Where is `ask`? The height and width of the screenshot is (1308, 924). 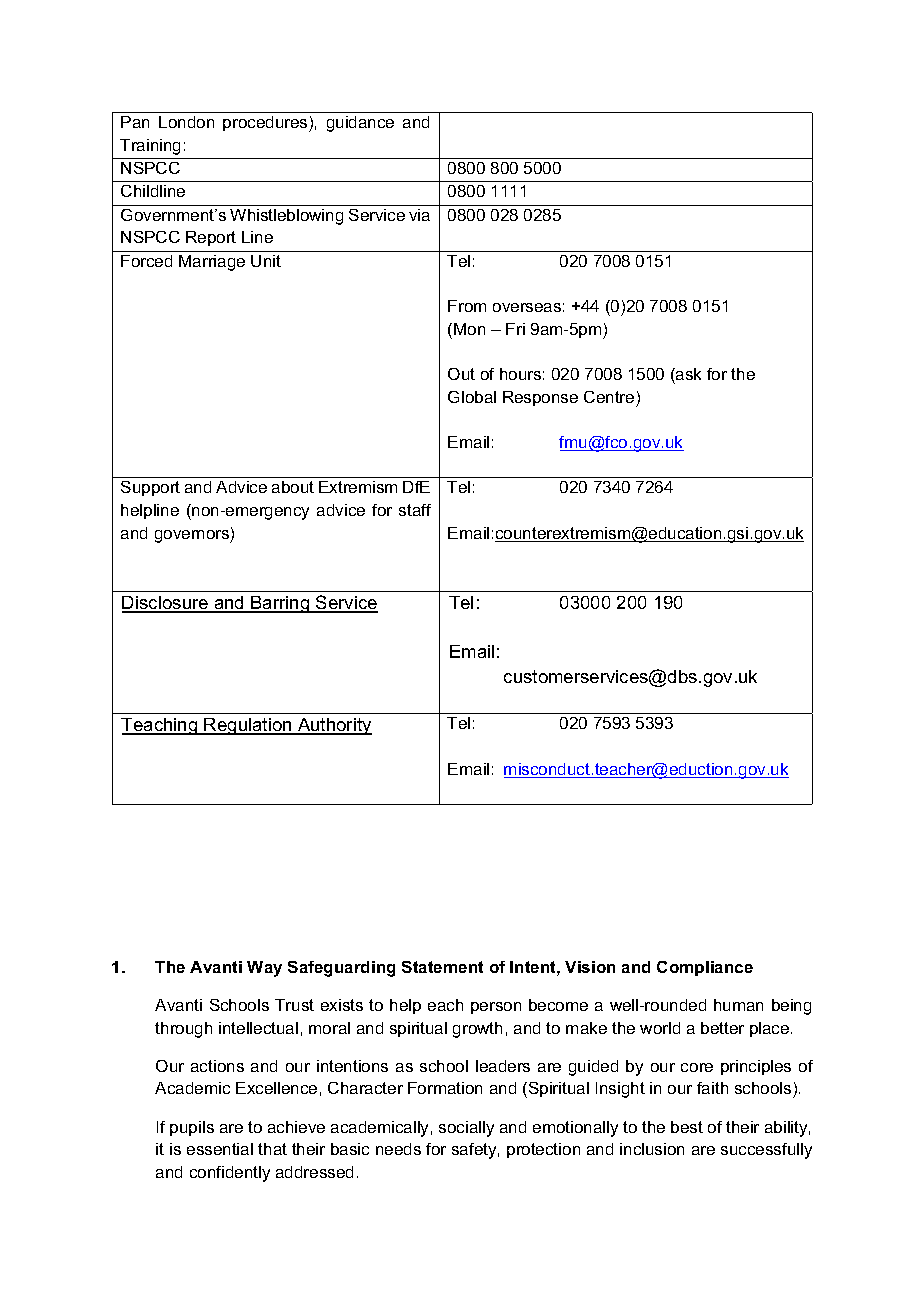 ask is located at coordinates (687, 374).
